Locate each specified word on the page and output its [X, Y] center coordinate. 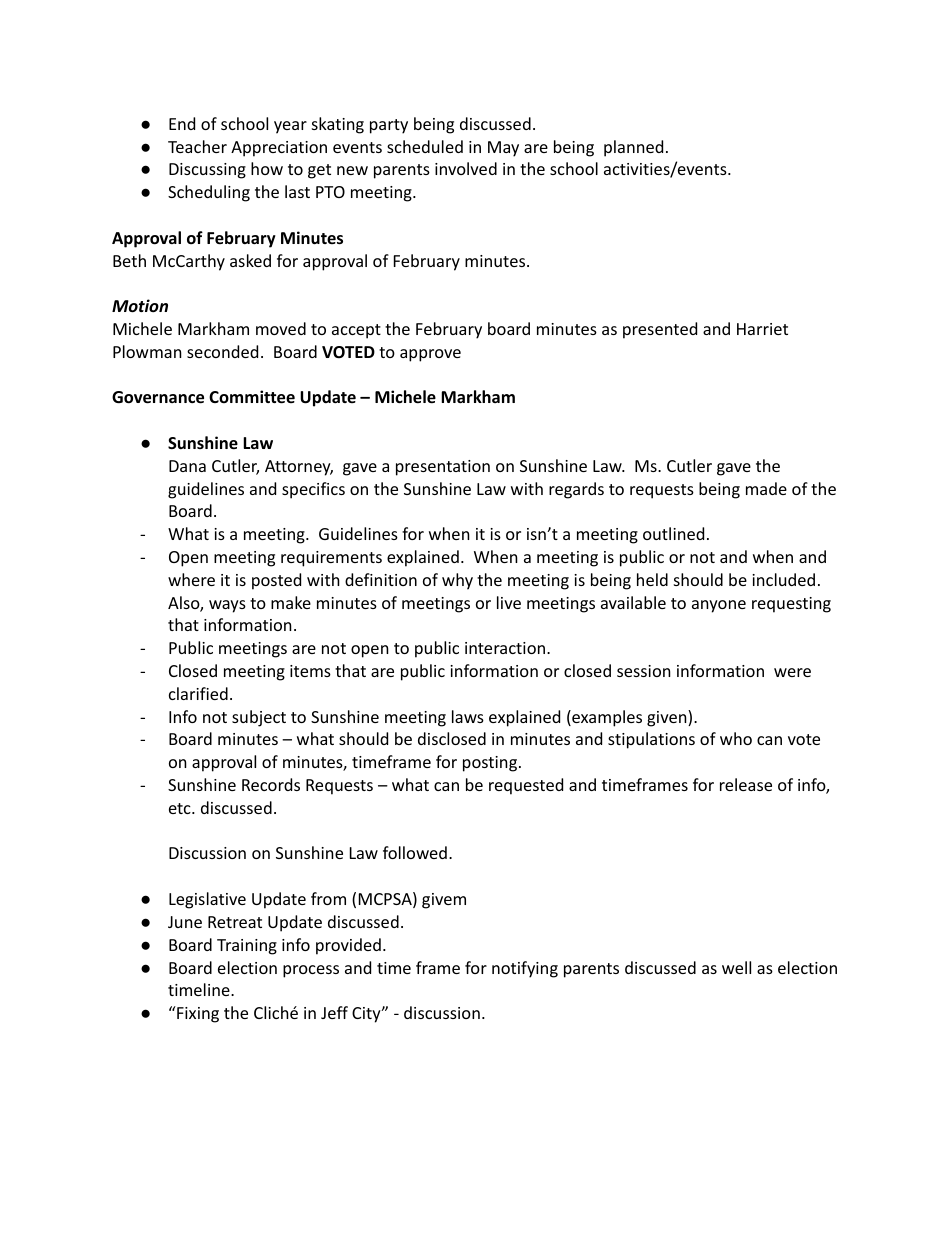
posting [490, 764]
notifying [525, 969]
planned [633, 148]
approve [430, 355]
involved [466, 168]
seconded [222, 351]
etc [181, 808]
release [746, 784]
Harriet [762, 329]
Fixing [197, 1014]
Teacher [197, 146]
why [457, 581]
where [191, 579]
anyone [719, 606]
